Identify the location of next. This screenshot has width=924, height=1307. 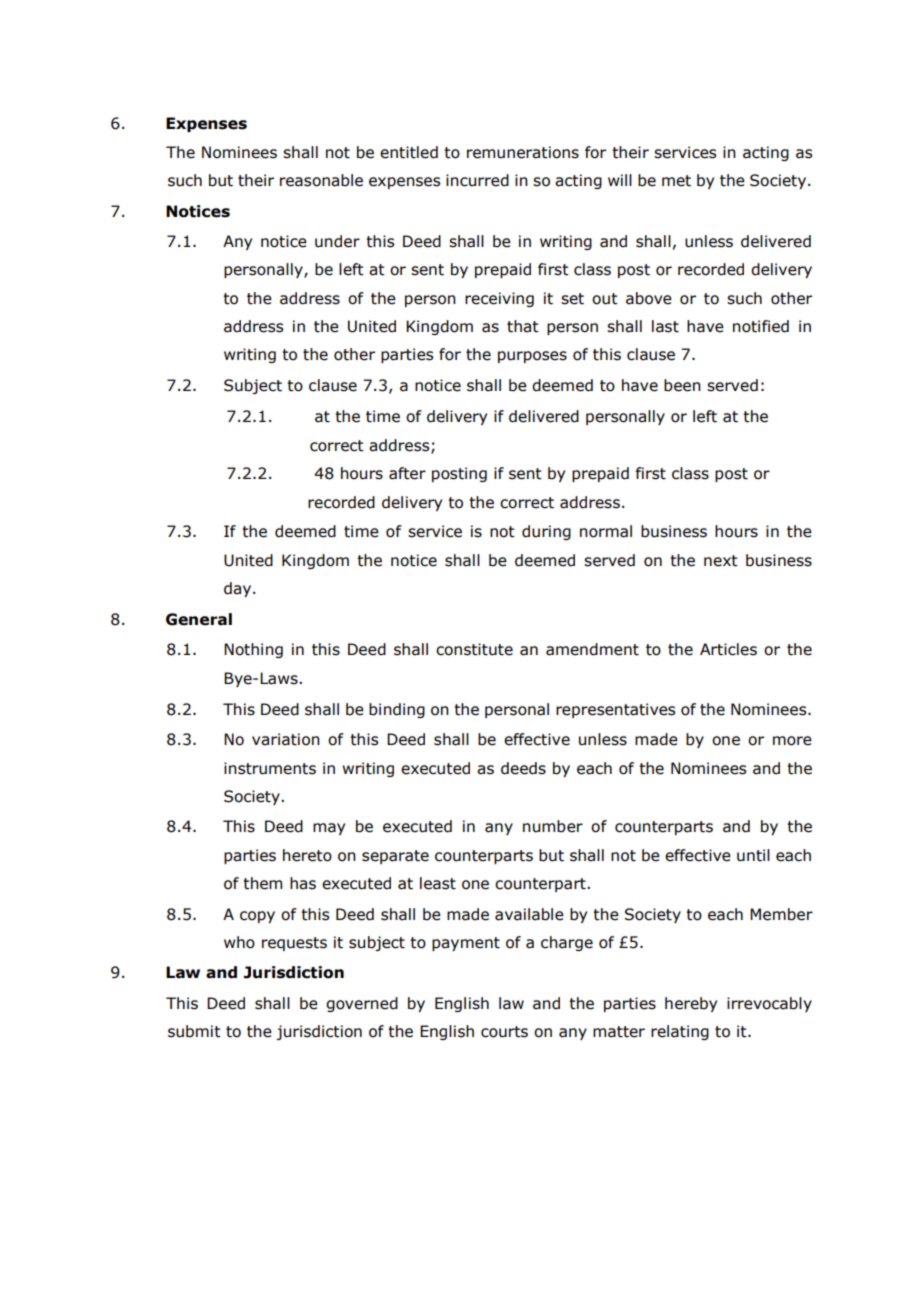
(721, 561).
